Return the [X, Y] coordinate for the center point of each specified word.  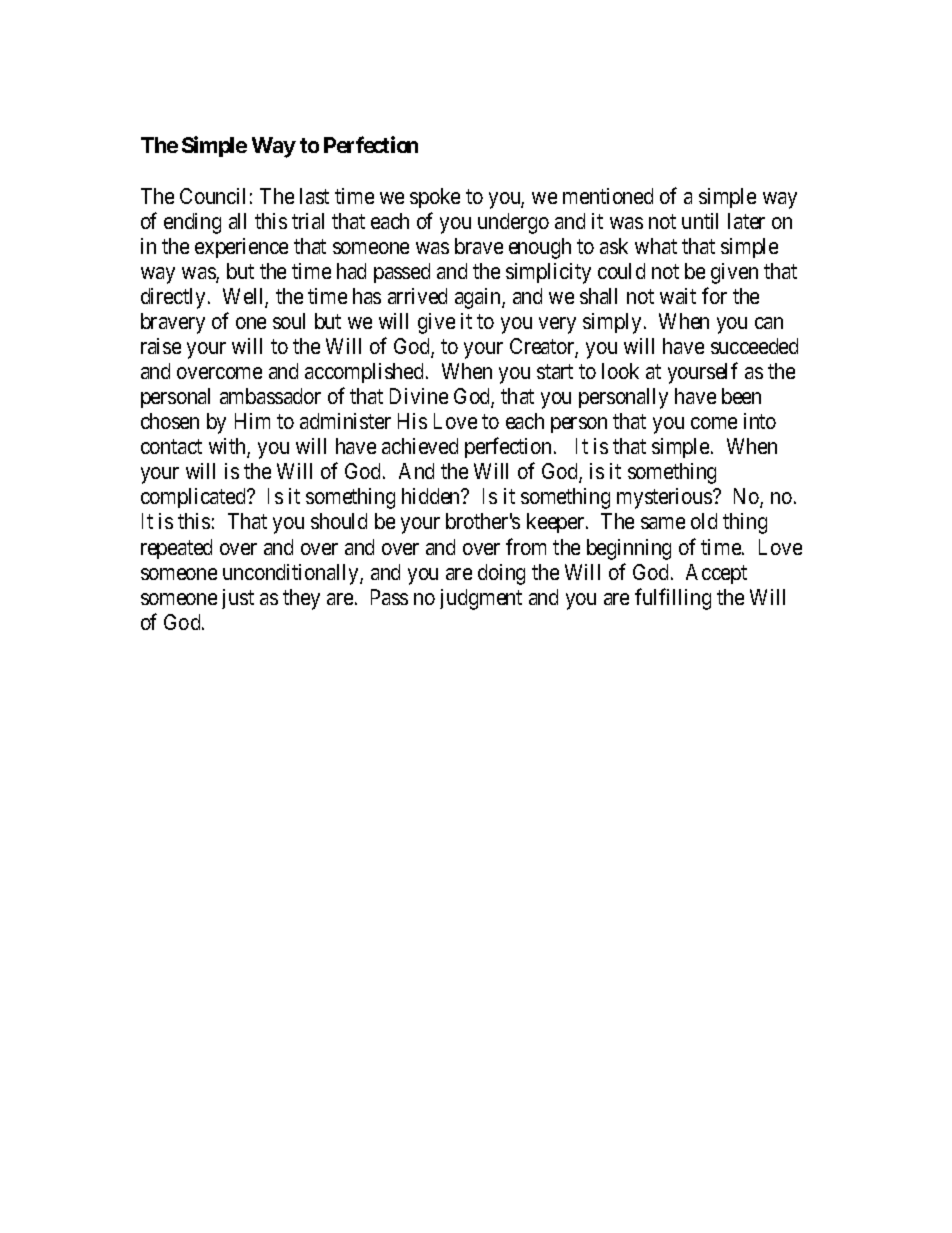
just [238, 599]
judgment [481, 599]
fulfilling [673, 599]
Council [212, 196]
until [700, 221]
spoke [435, 198]
